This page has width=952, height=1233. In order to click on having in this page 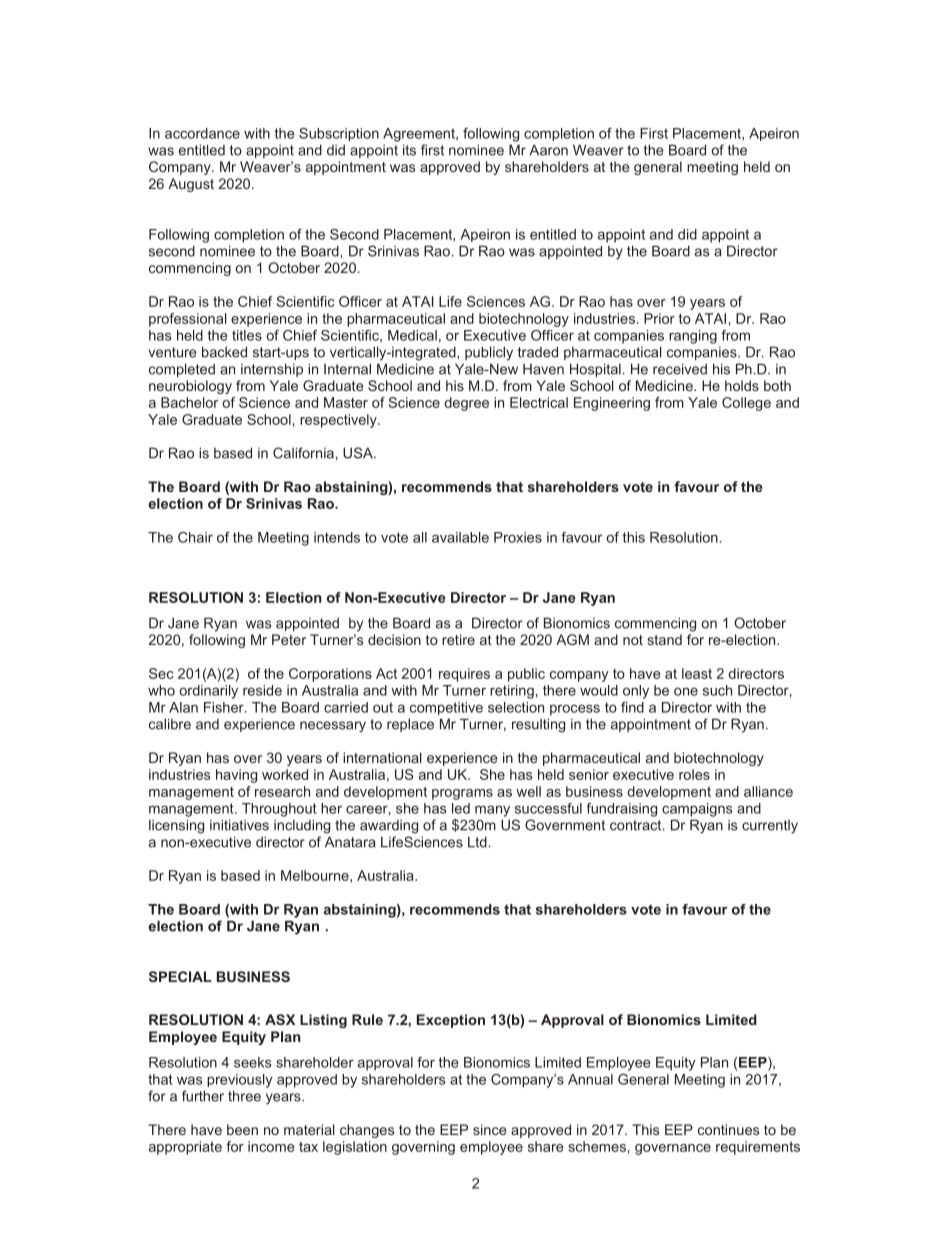, I will do `click(236, 776)`.
